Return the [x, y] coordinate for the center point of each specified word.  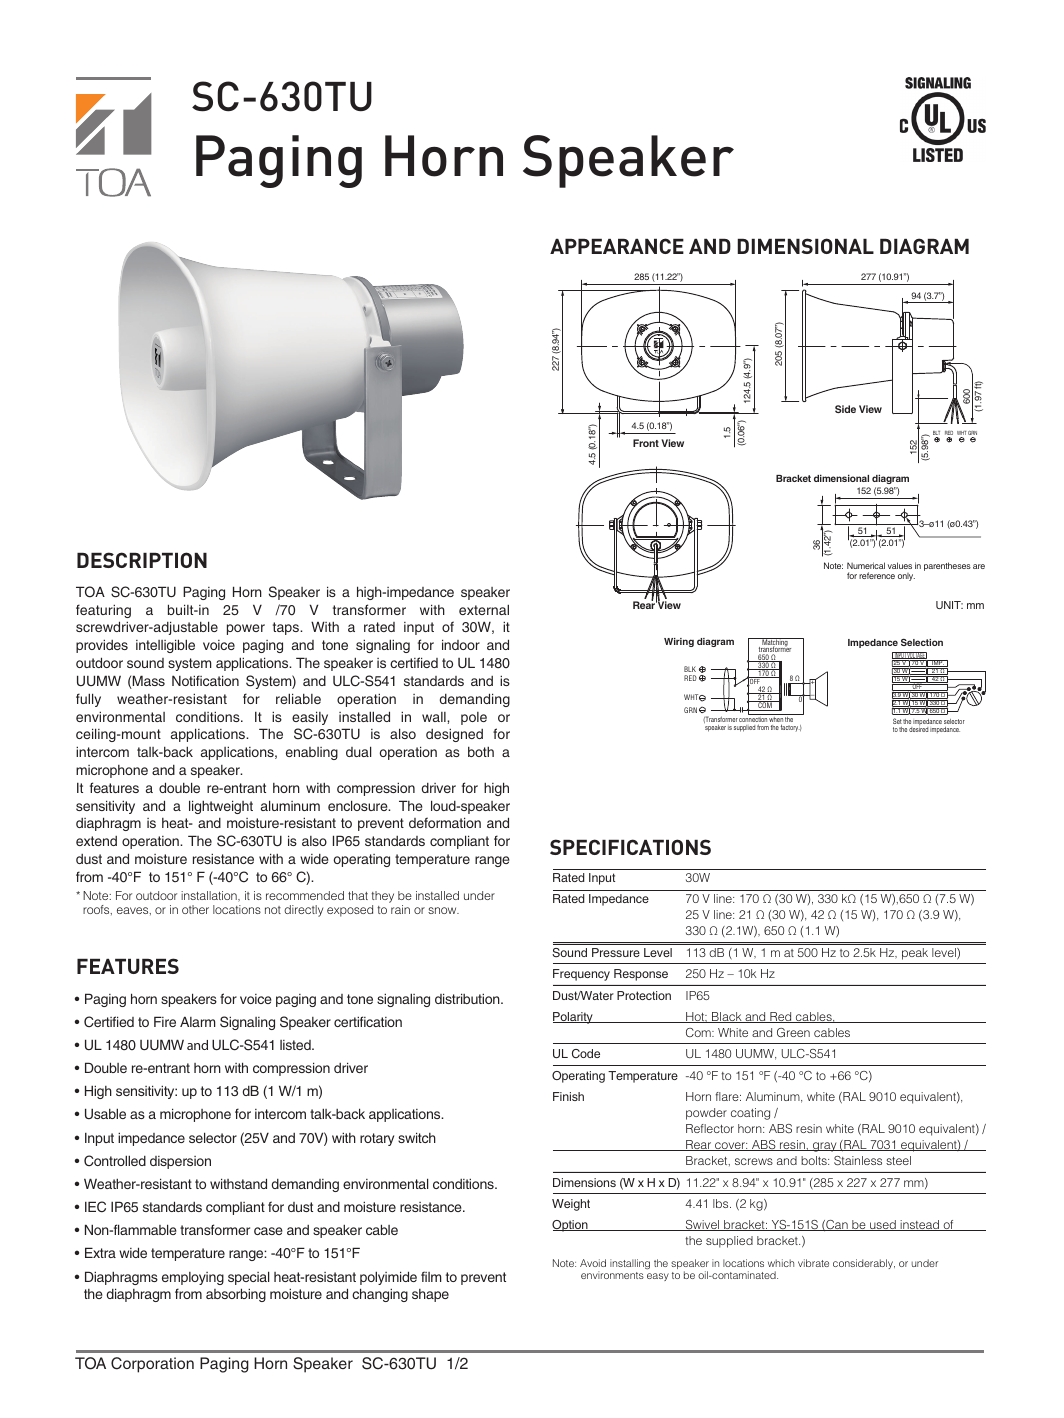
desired [918, 729]
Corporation [152, 1365]
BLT [936, 434]
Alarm [197, 1021]
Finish [568, 1096]
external [484, 609]
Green [793, 1032]
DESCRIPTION [142, 560]
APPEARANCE [617, 246]
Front [646, 443]
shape [430, 1295]
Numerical [866, 565]
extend [96, 841]
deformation [445, 822]
